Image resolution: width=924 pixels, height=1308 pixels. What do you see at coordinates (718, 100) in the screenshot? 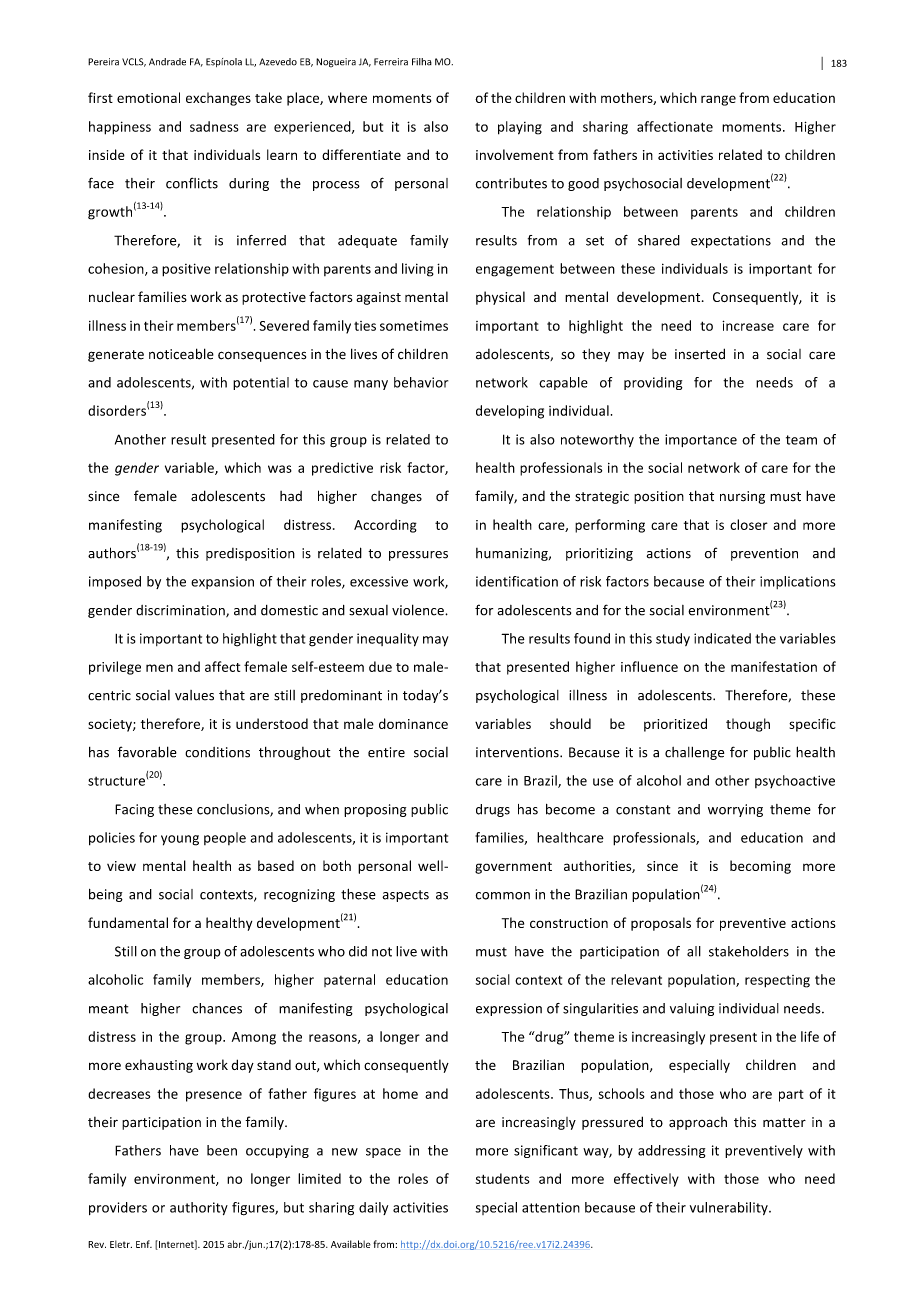
I see `range` at bounding box center [718, 100].
